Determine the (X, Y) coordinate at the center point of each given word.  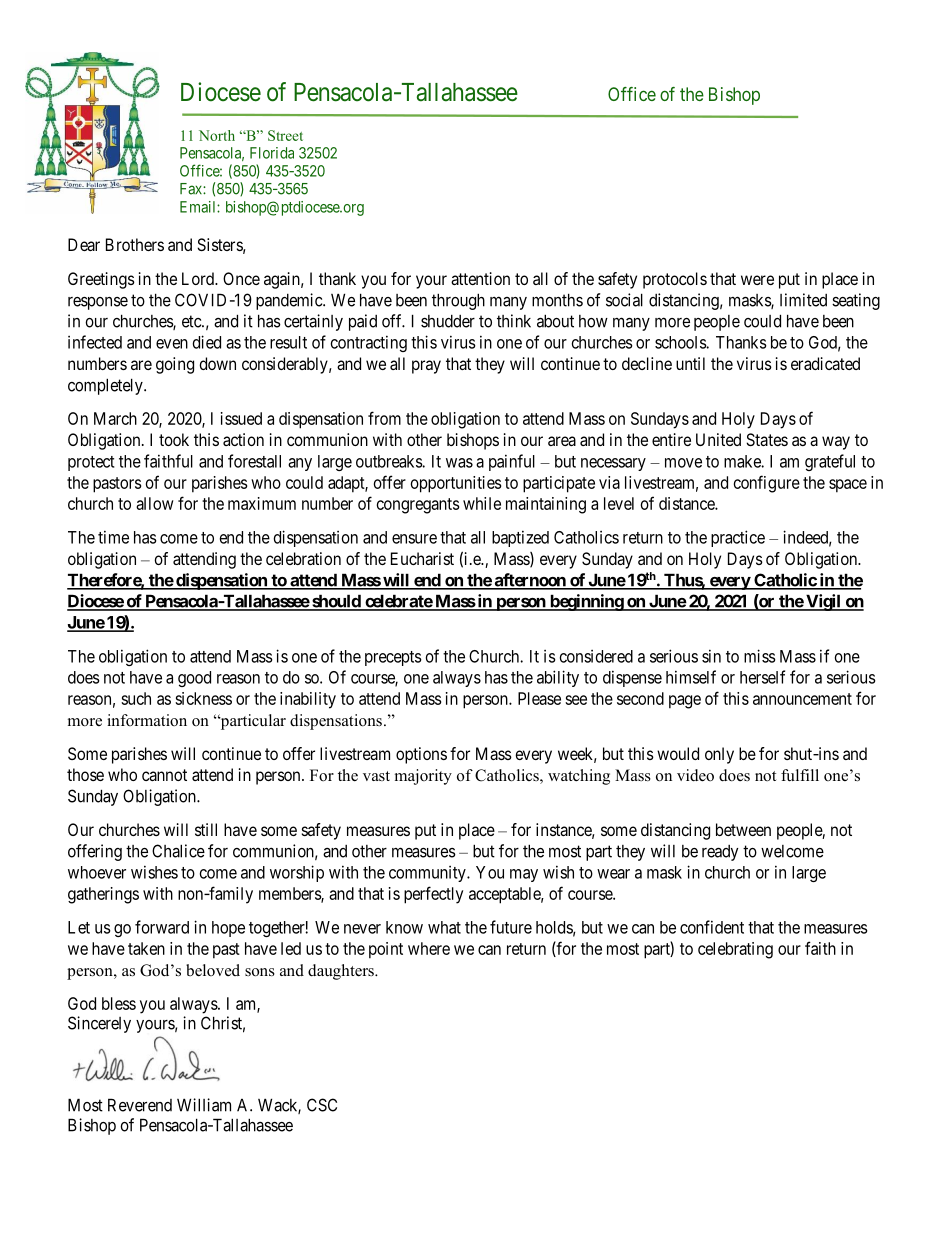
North (217, 135)
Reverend (140, 1105)
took (174, 439)
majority (423, 777)
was (459, 463)
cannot (164, 775)
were (757, 280)
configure (767, 484)
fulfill (800, 775)
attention (480, 278)
